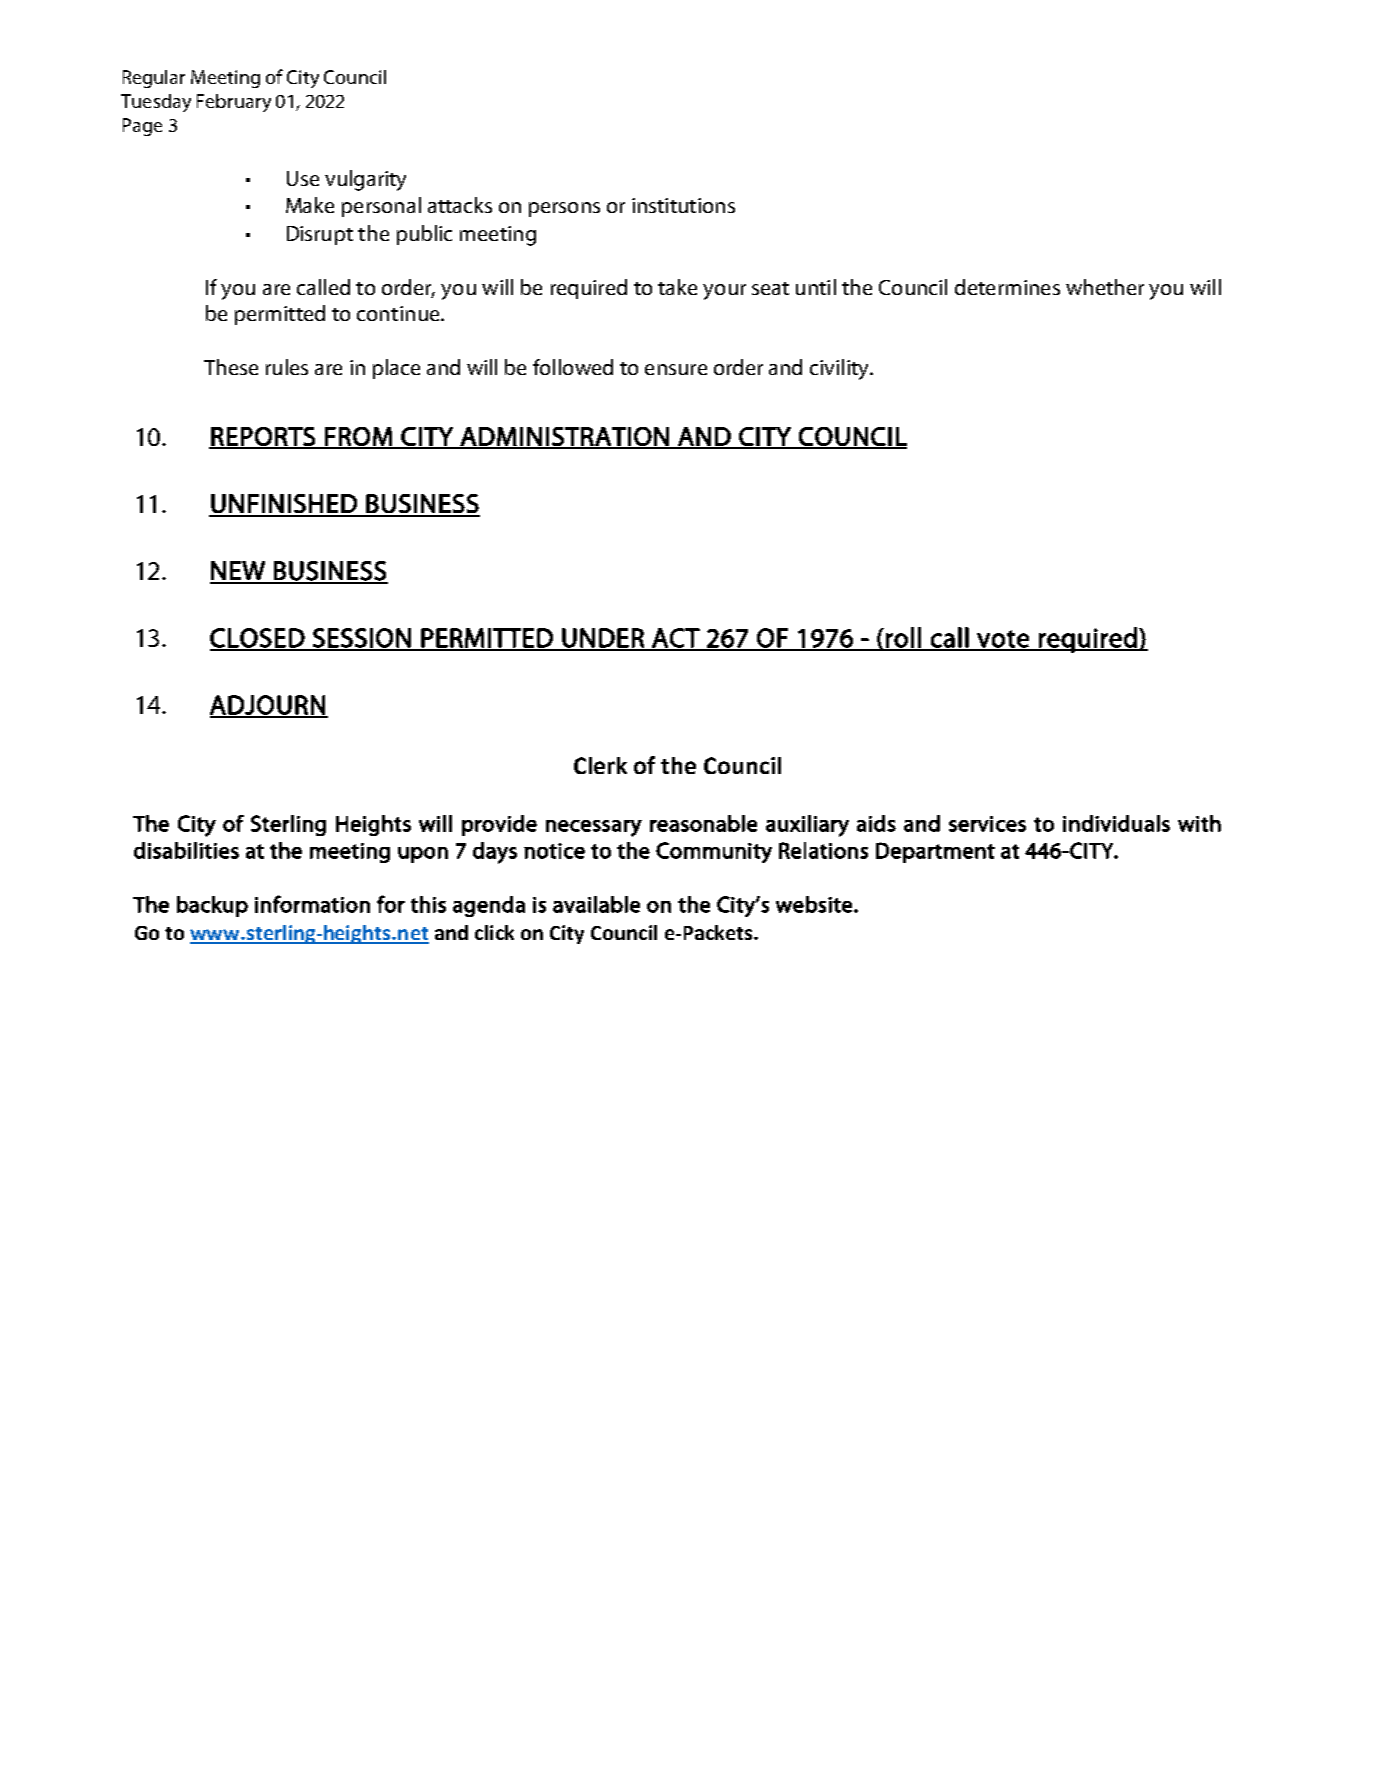 The height and width of the page is (1780, 1376). What do you see at coordinates (683, 205) in the page?
I see `institutions` at bounding box center [683, 205].
